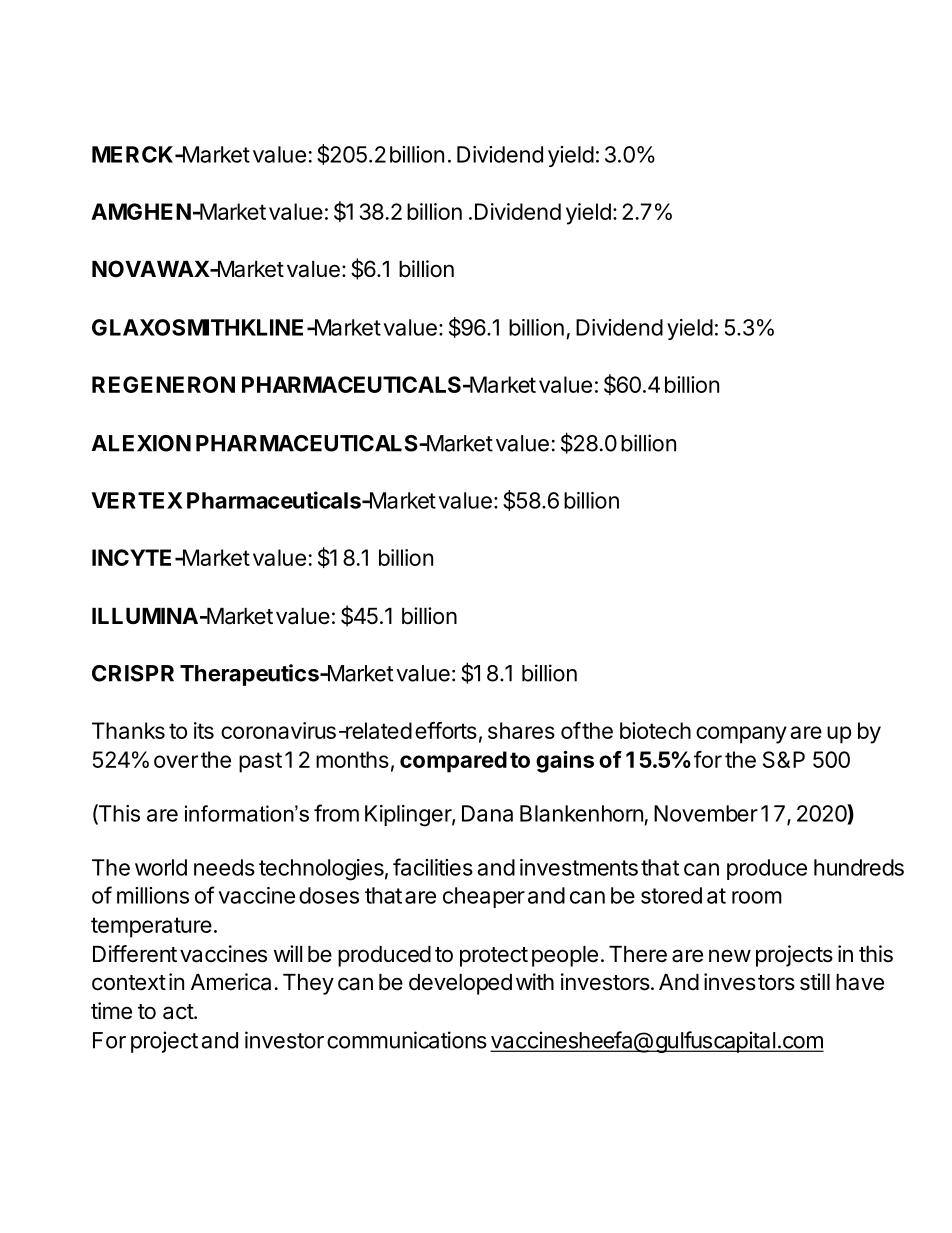 This screenshot has width=952, height=1233. What do you see at coordinates (137, 500) in the screenshot?
I see `VERTEX` at bounding box center [137, 500].
